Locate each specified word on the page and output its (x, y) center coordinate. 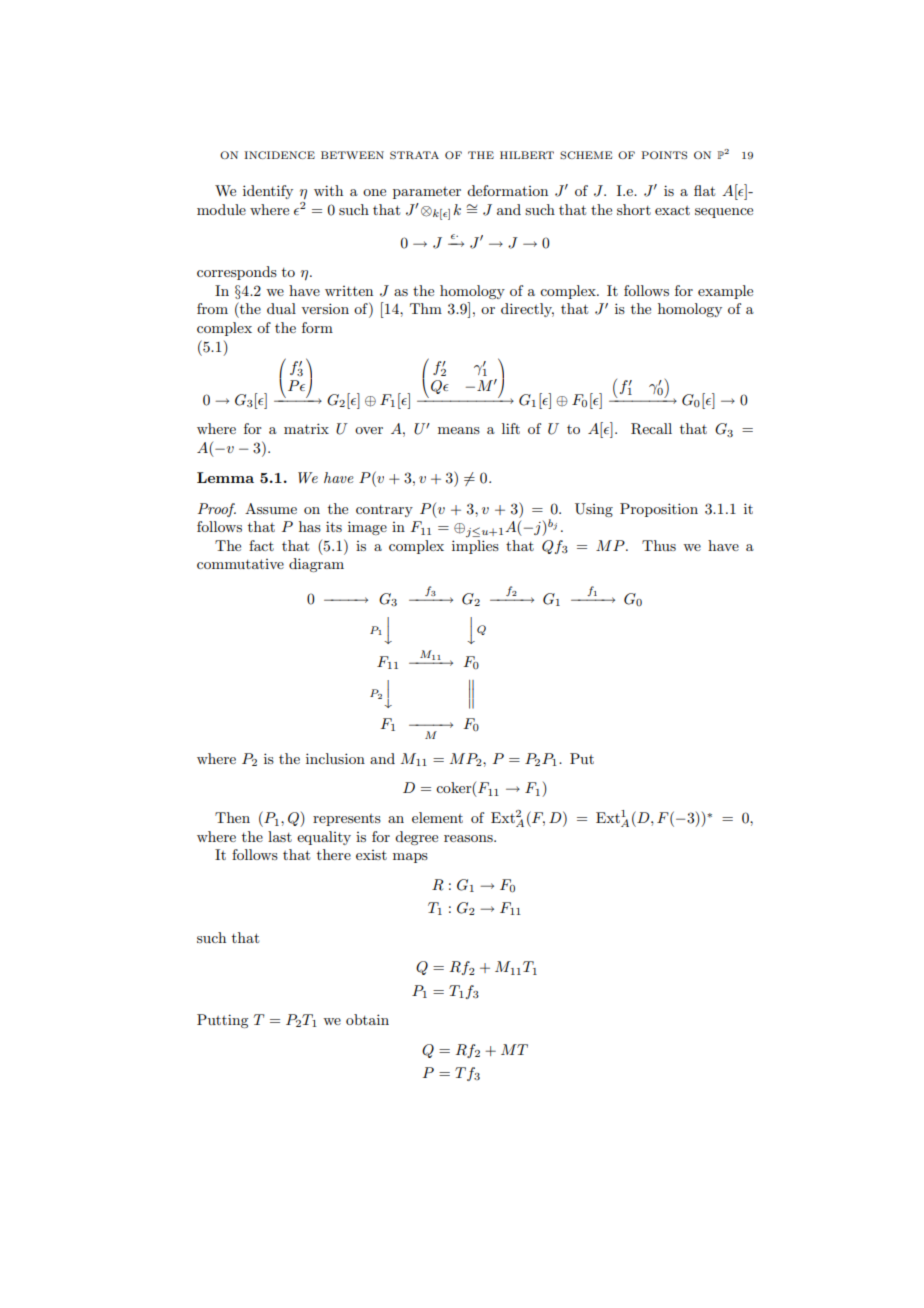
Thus (659, 545)
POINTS (664, 155)
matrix (306, 428)
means (459, 430)
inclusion (335, 758)
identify (268, 192)
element (437, 817)
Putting (222, 1021)
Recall (651, 429)
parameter (427, 193)
